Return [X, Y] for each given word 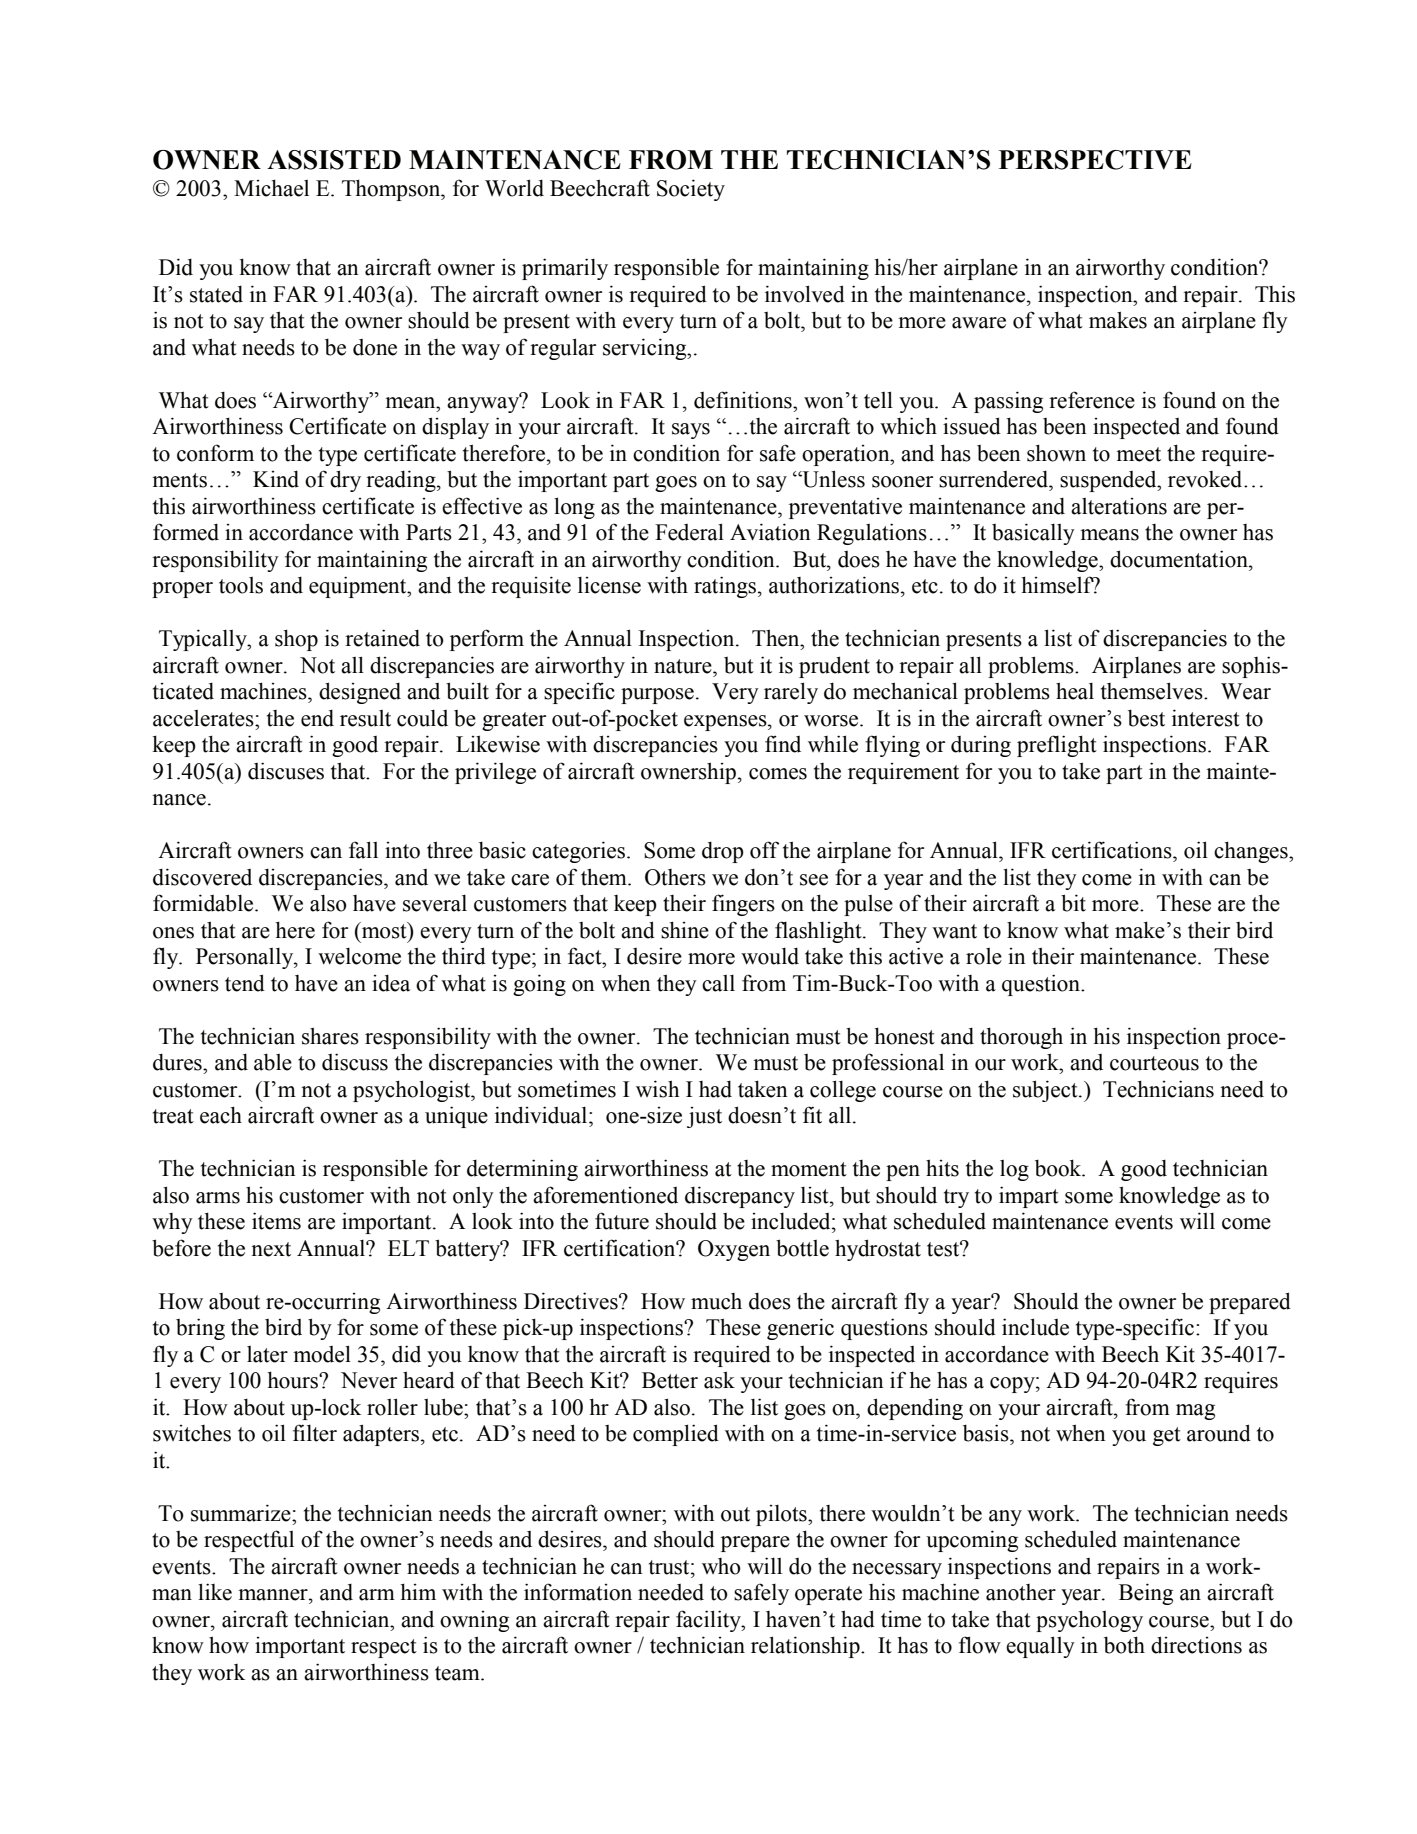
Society [691, 190]
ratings [725, 587]
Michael [271, 188]
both [1124, 1645]
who [721, 1566]
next [271, 1249]
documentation [1180, 559]
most [384, 930]
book [1059, 1168]
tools [241, 585]
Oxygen [734, 1250]
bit [1073, 903]
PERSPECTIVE [1095, 160]
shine [685, 930]
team [458, 1673]
